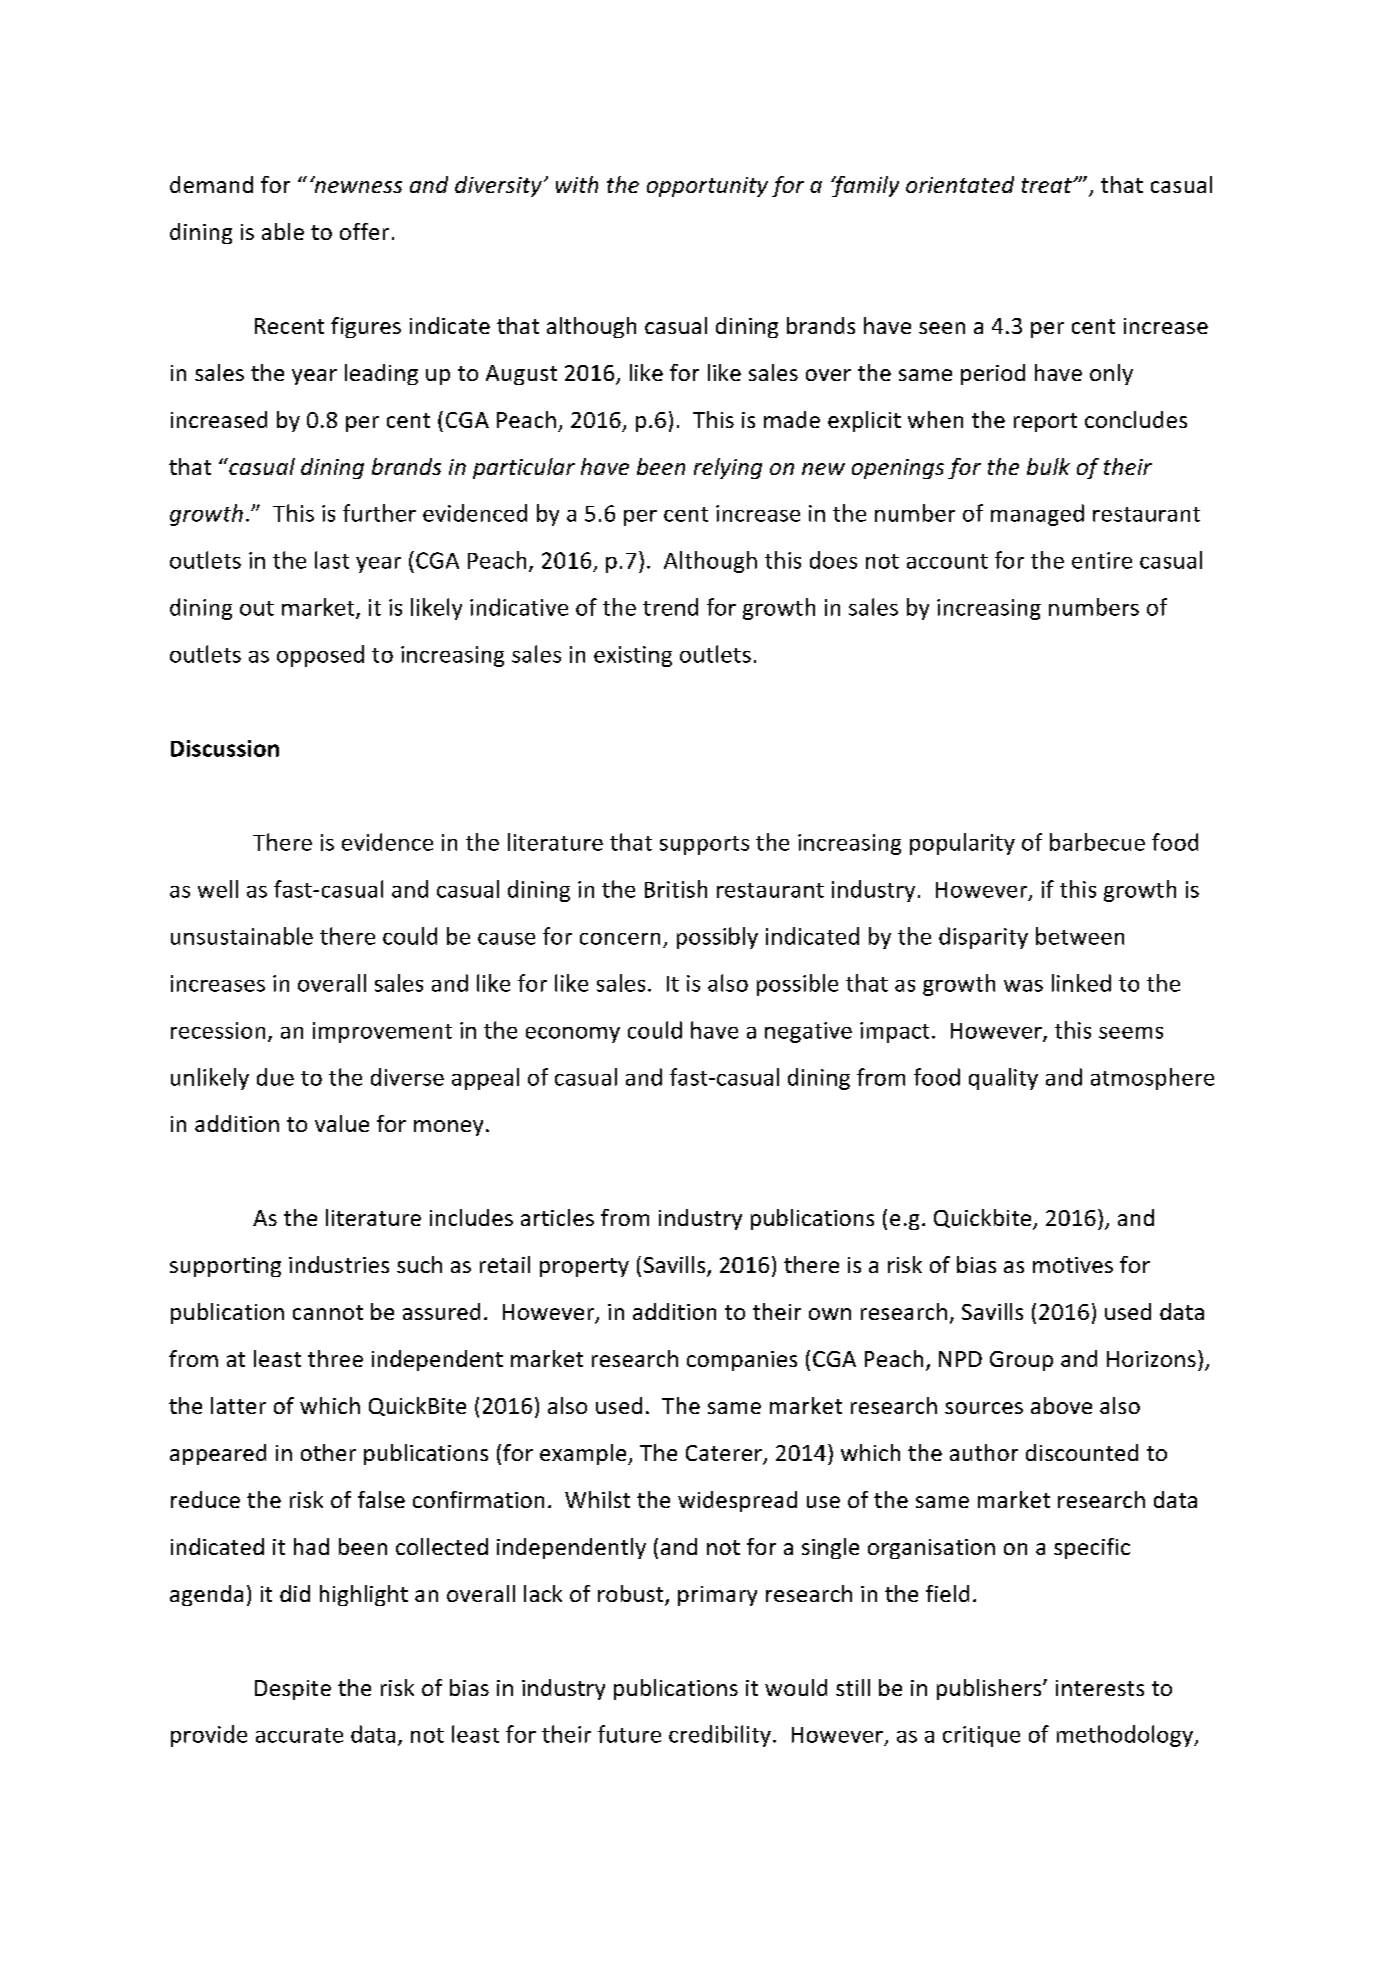  I want to click on publishers, so click(989, 1689).
